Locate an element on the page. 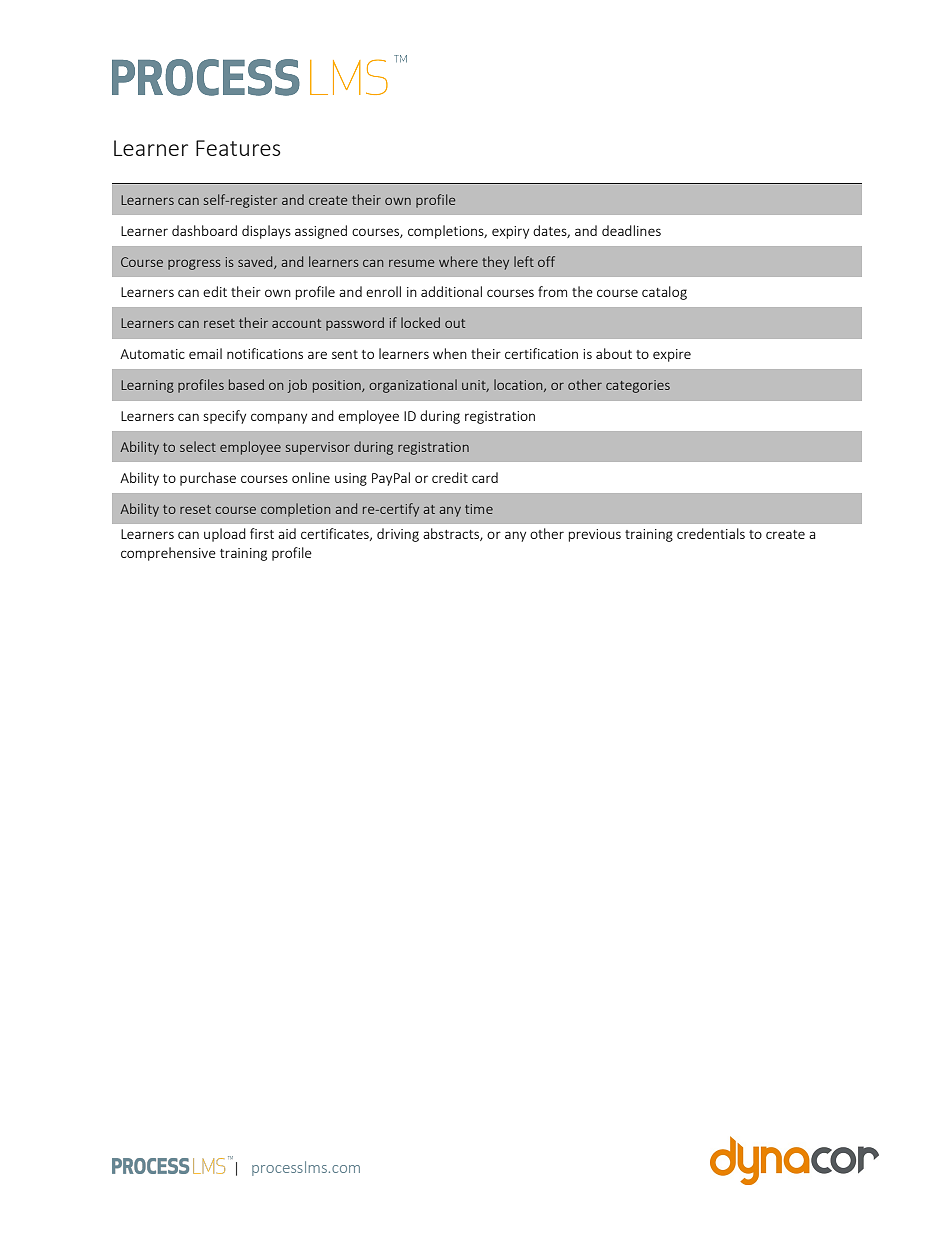 The width and height of the page is (952, 1233). upload is located at coordinates (225, 535).
